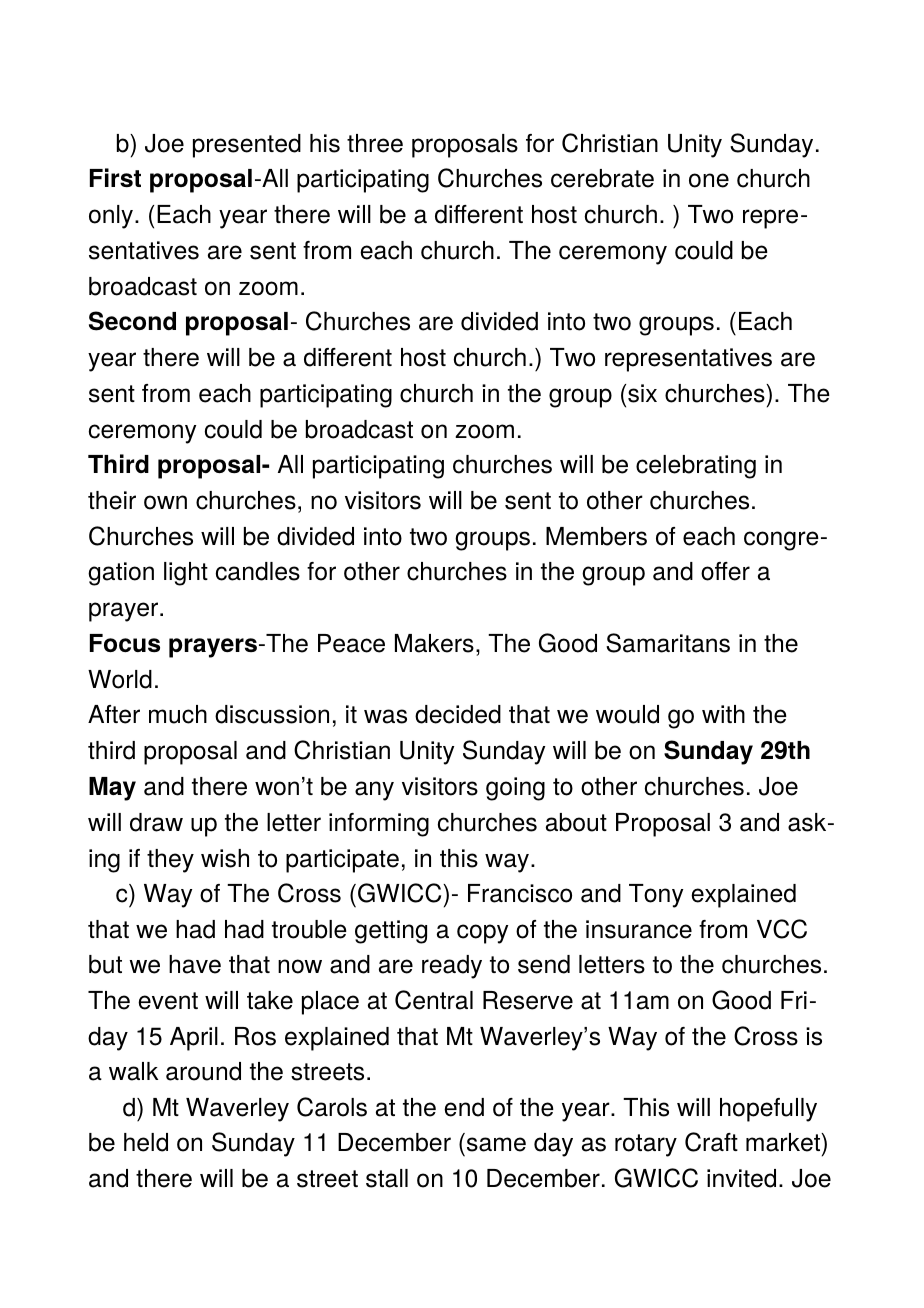 This image has height=1308, width=924. What do you see at coordinates (165, 502) in the image?
I see `own` at bounding box center [165, 502].
